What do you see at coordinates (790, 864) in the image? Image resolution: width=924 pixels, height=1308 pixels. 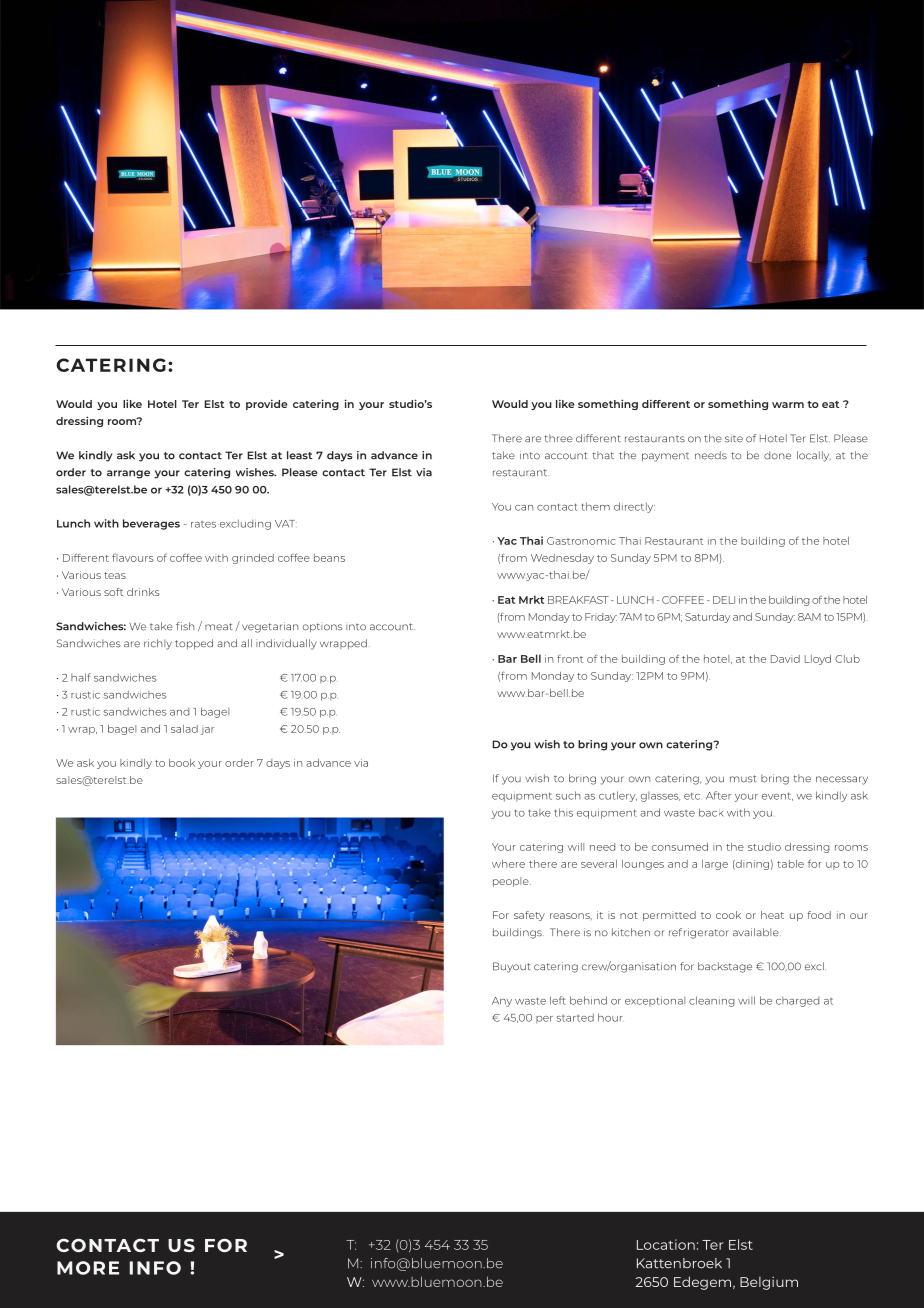 I see `table` at bounding box center [790, 864].
